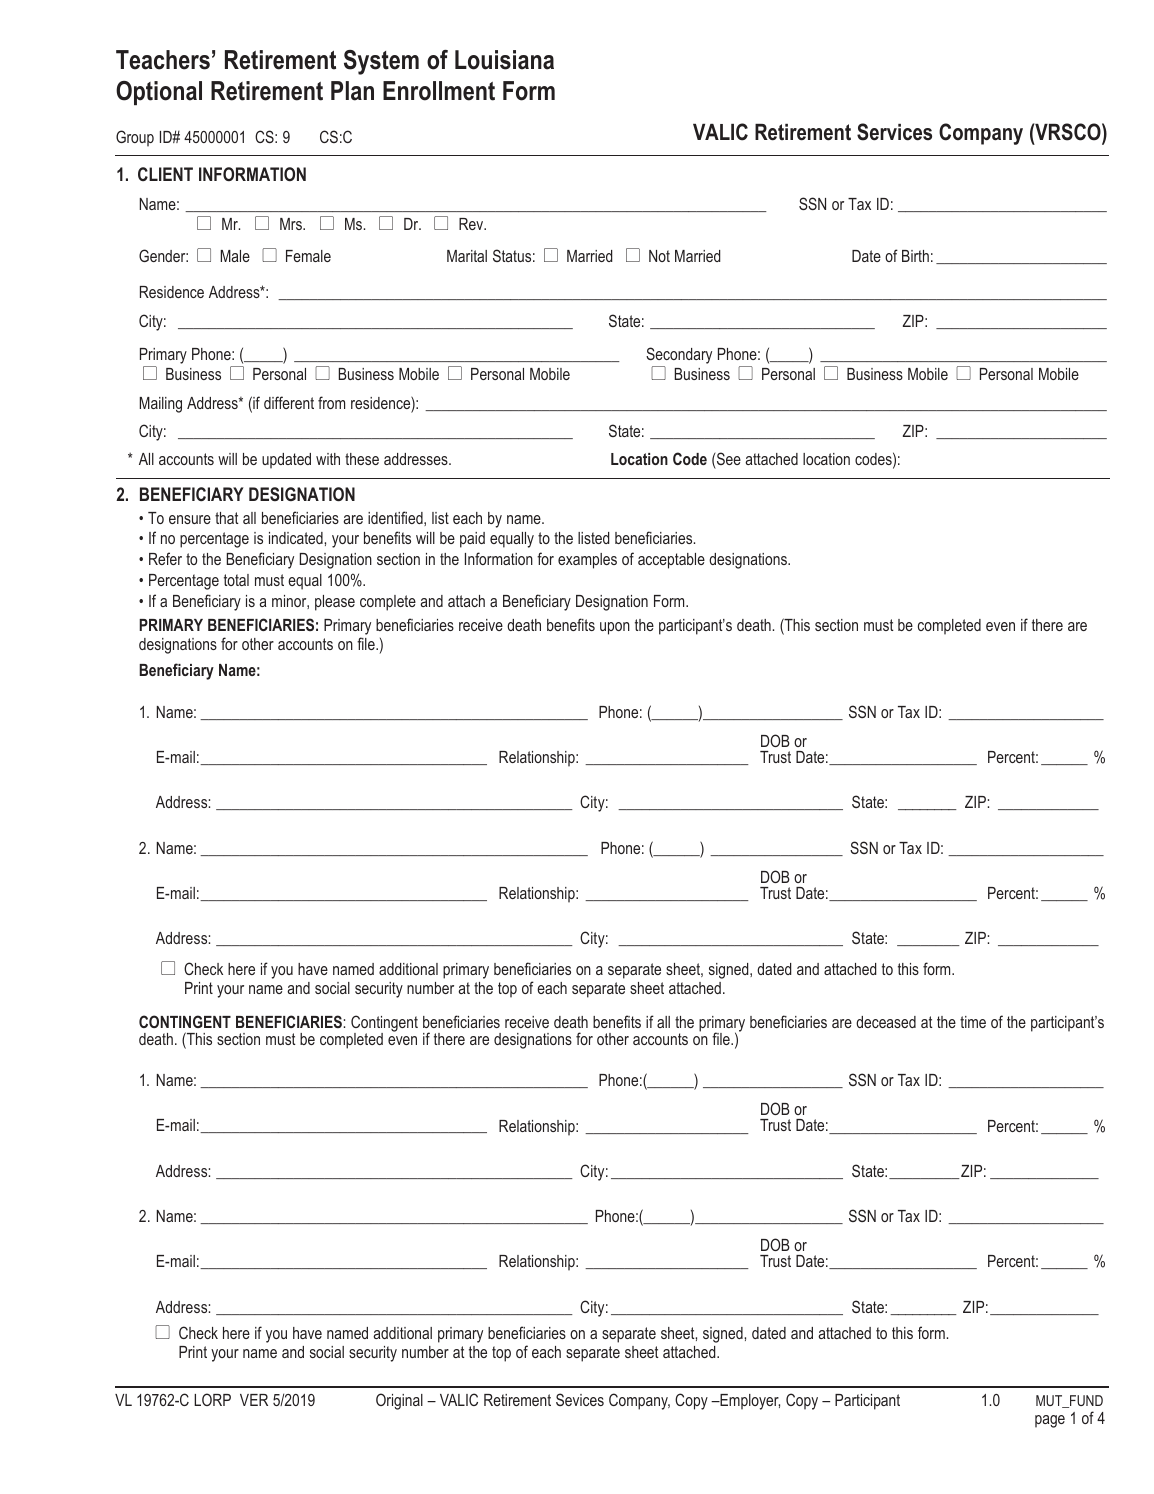 This screenshot has width=1154, height=1494. What do you see at coordinates (399, 1401) in the screenshot?
I see `Original` at bounding box center [399, 1401].
